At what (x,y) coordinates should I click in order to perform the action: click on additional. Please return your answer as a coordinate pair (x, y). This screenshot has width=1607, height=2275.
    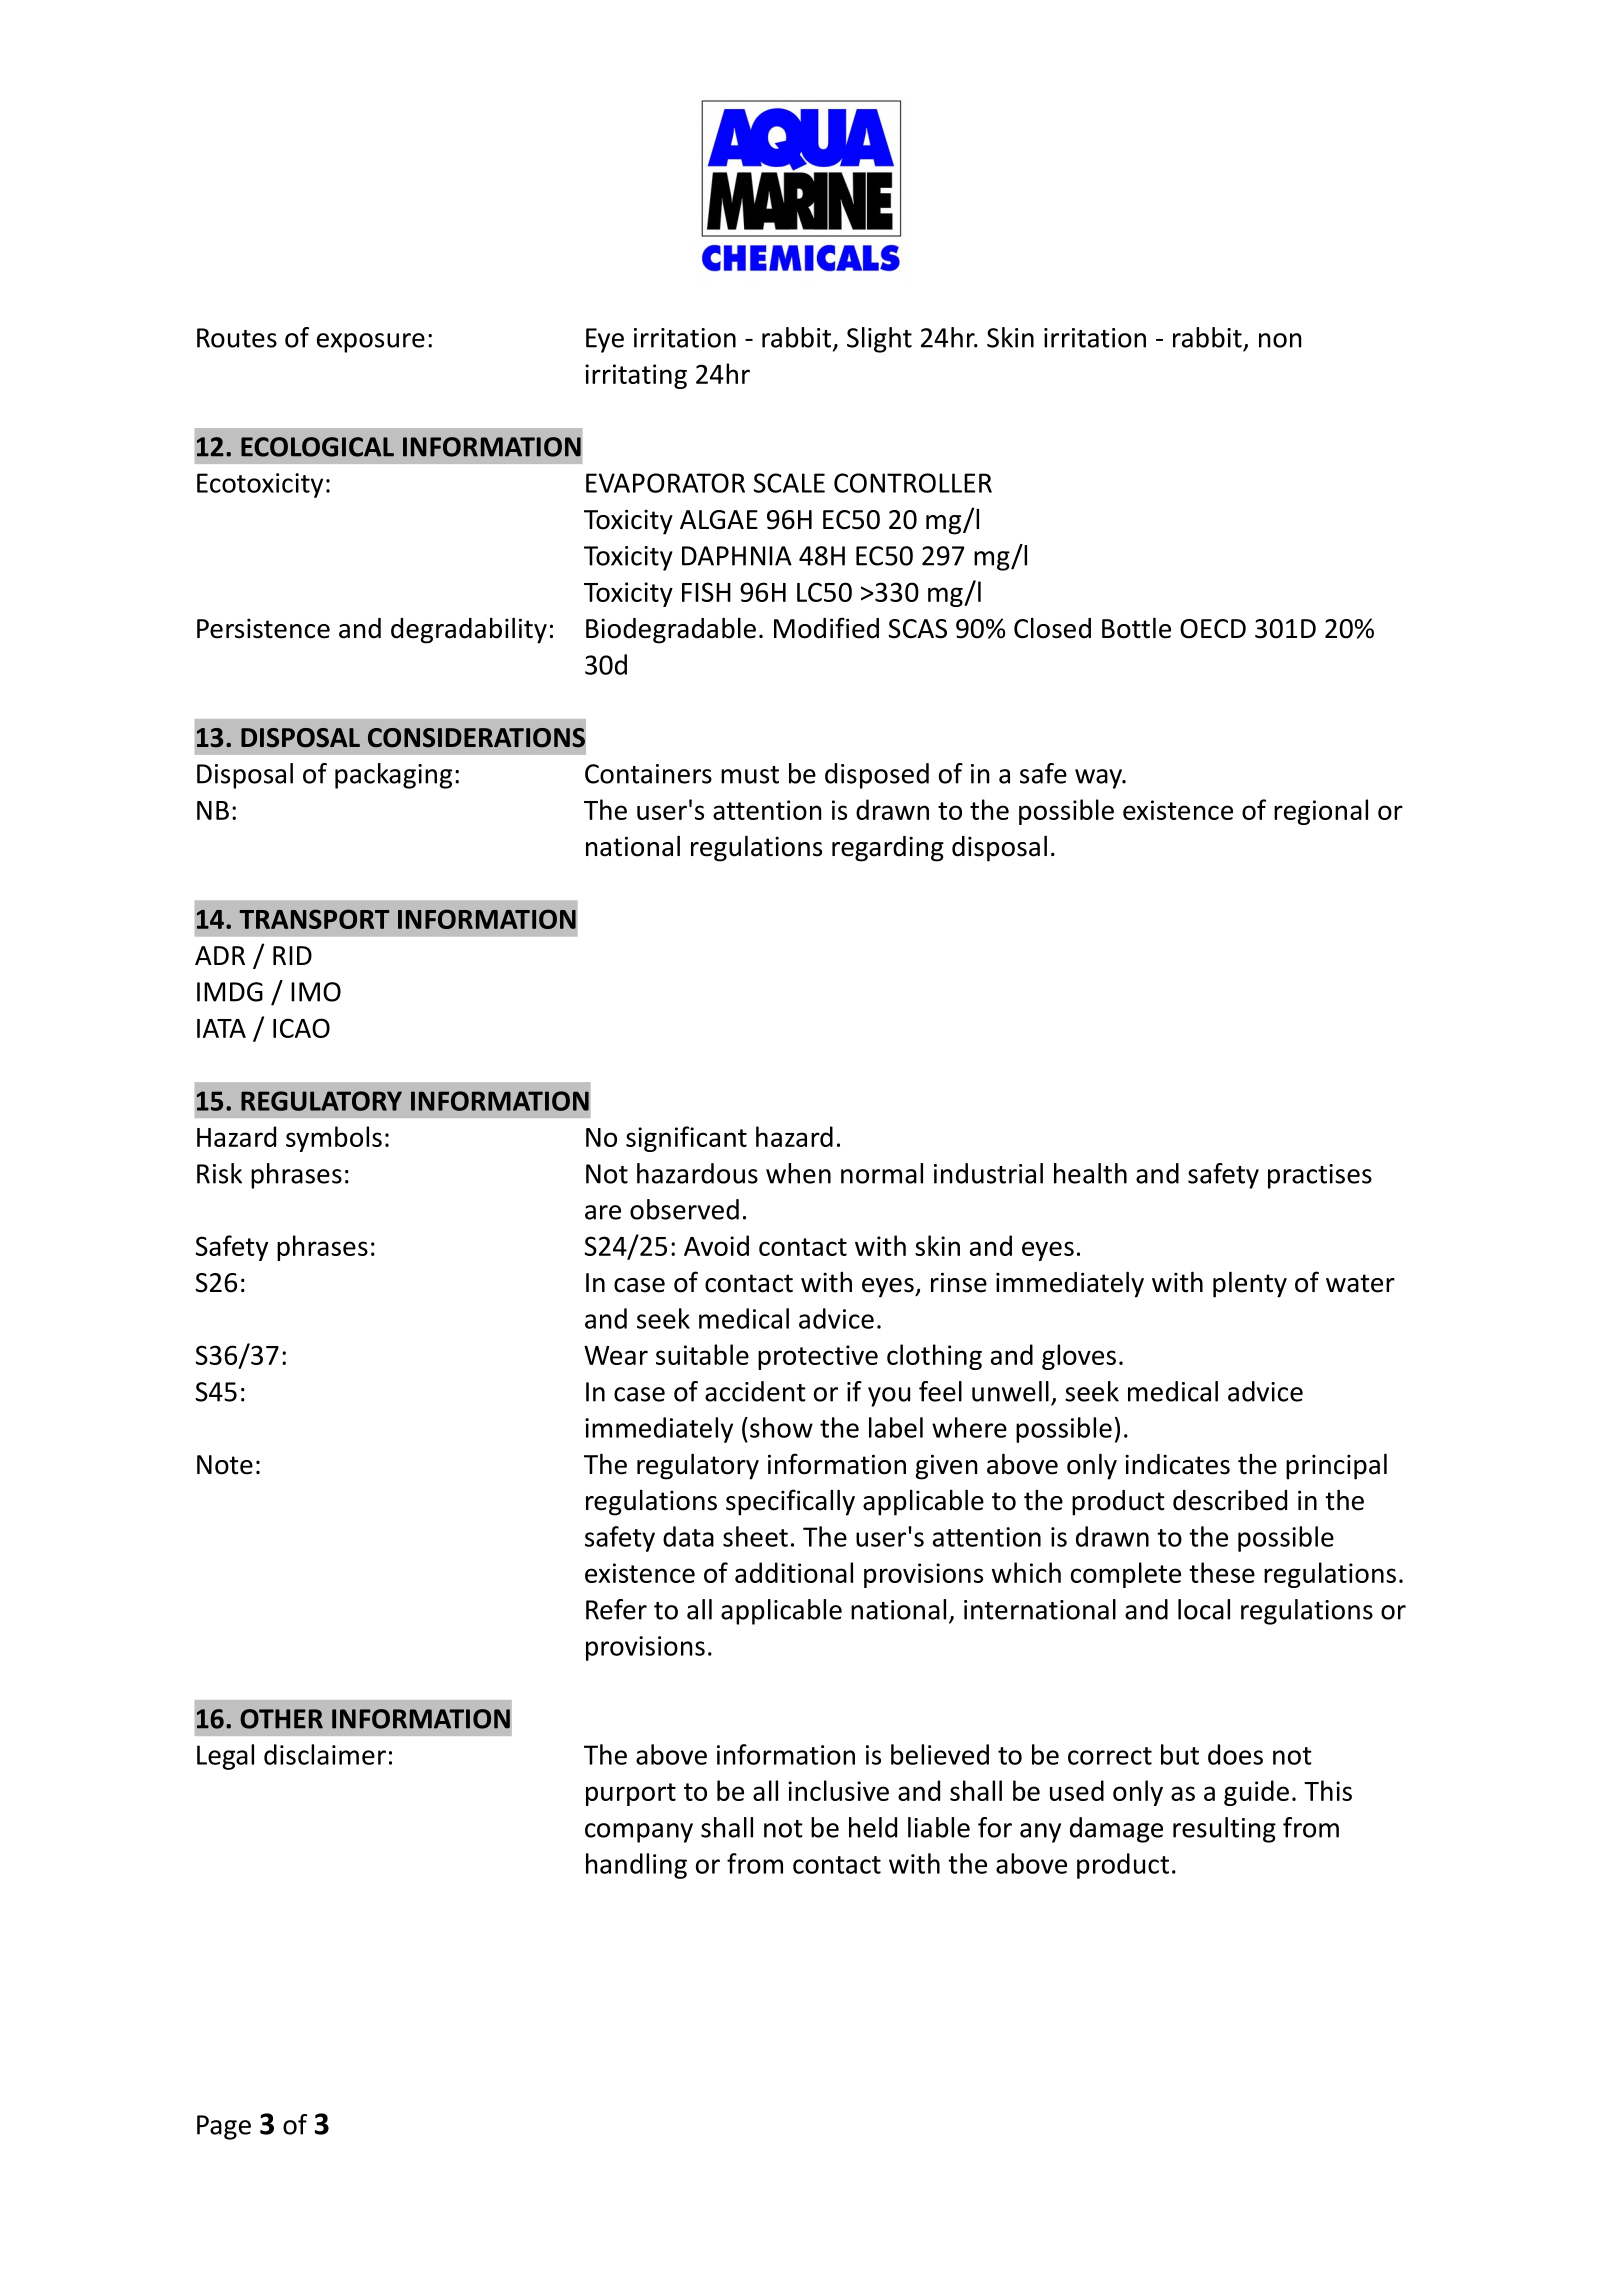
    Looking at the image, I should click on (794, 1572).
